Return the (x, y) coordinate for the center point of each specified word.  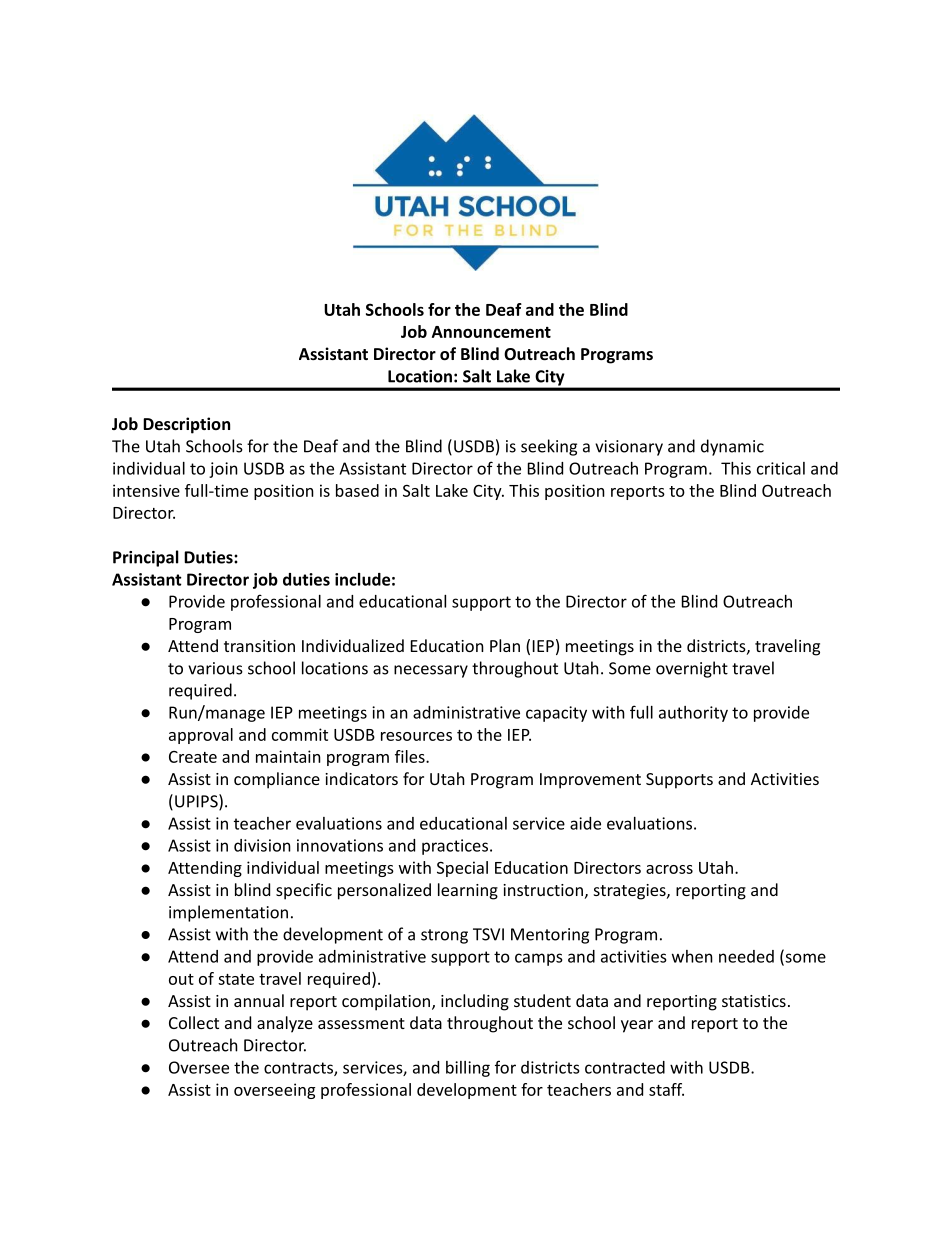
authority (693, 714)
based (357, 490)
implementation (228, 913)
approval (201, 736)
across (669, 869)
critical (781, 468)
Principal (146, 558)
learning (468, 891)
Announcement (491, 332)
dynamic (732, 447)
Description (186, 425)
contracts (299, 1069)
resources (416, 736)
